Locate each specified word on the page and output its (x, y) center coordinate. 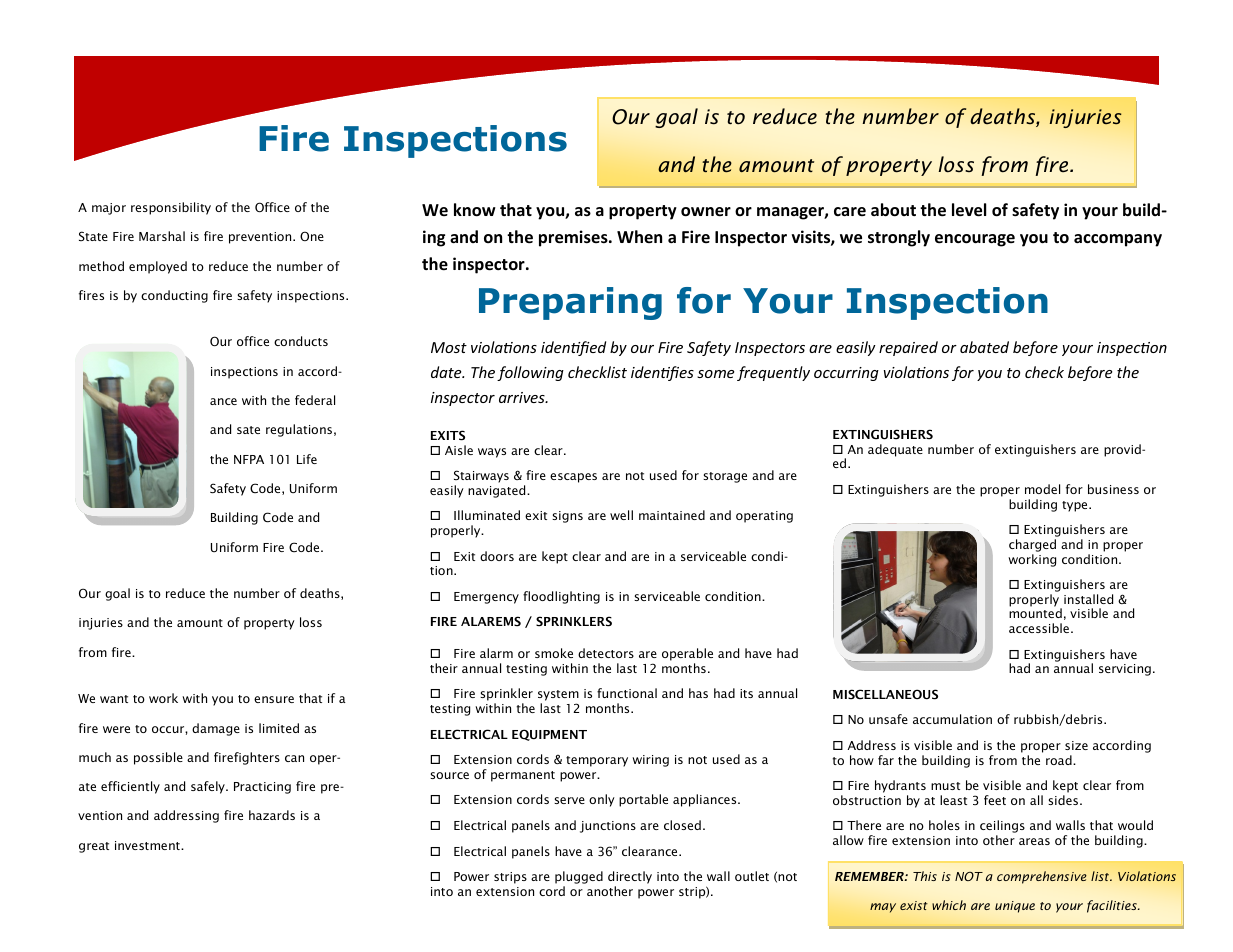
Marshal (162, 236)
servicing (1125, 670)
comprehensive (1042, 877)
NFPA (249, 459)
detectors (606, 653)
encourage (975, 240)
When (639, 236)
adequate (895, 450)
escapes (573, 478)
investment (148, 845)
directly (630, 877)
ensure (274, 699)
